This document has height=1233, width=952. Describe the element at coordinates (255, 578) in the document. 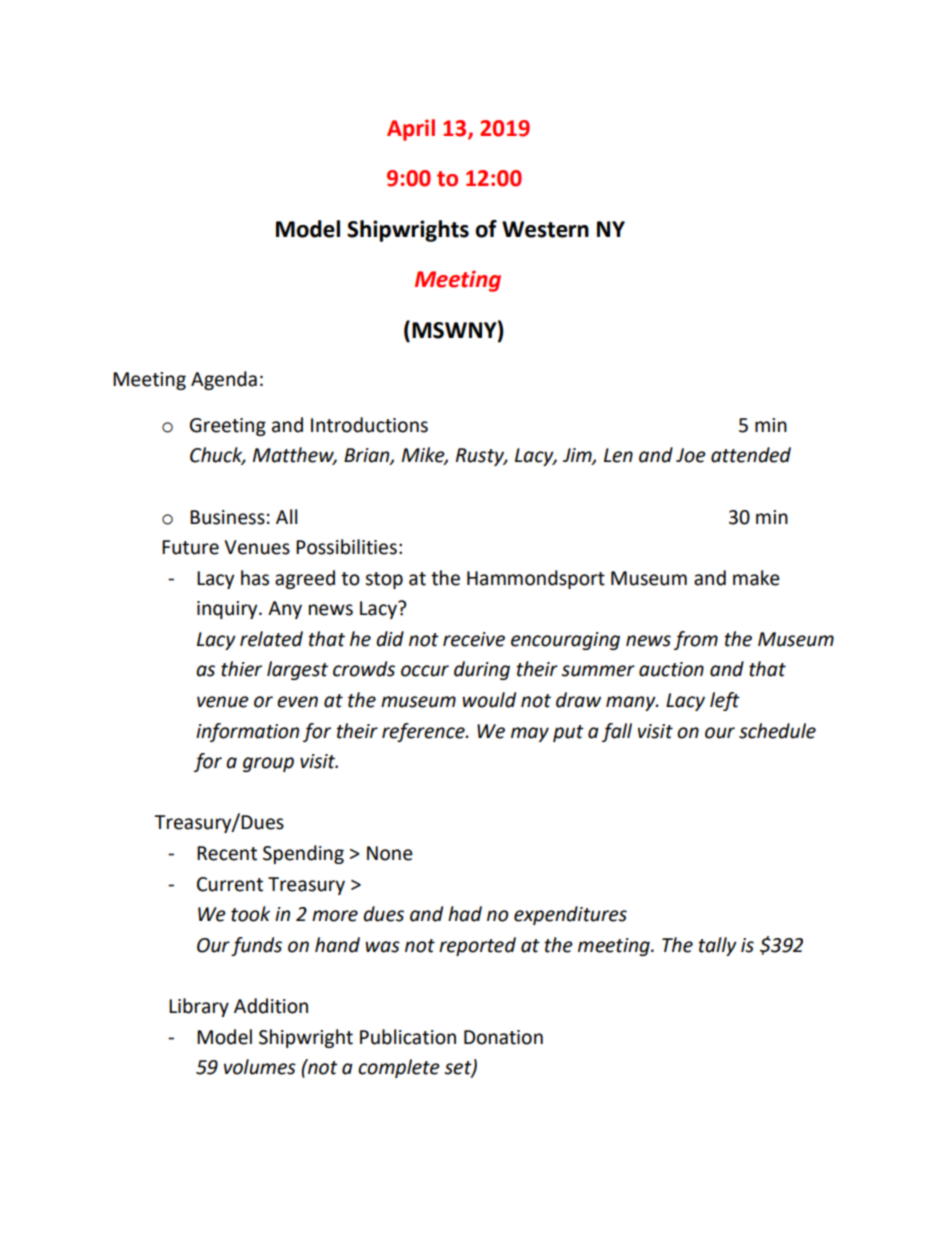

I see `has` at that location.
